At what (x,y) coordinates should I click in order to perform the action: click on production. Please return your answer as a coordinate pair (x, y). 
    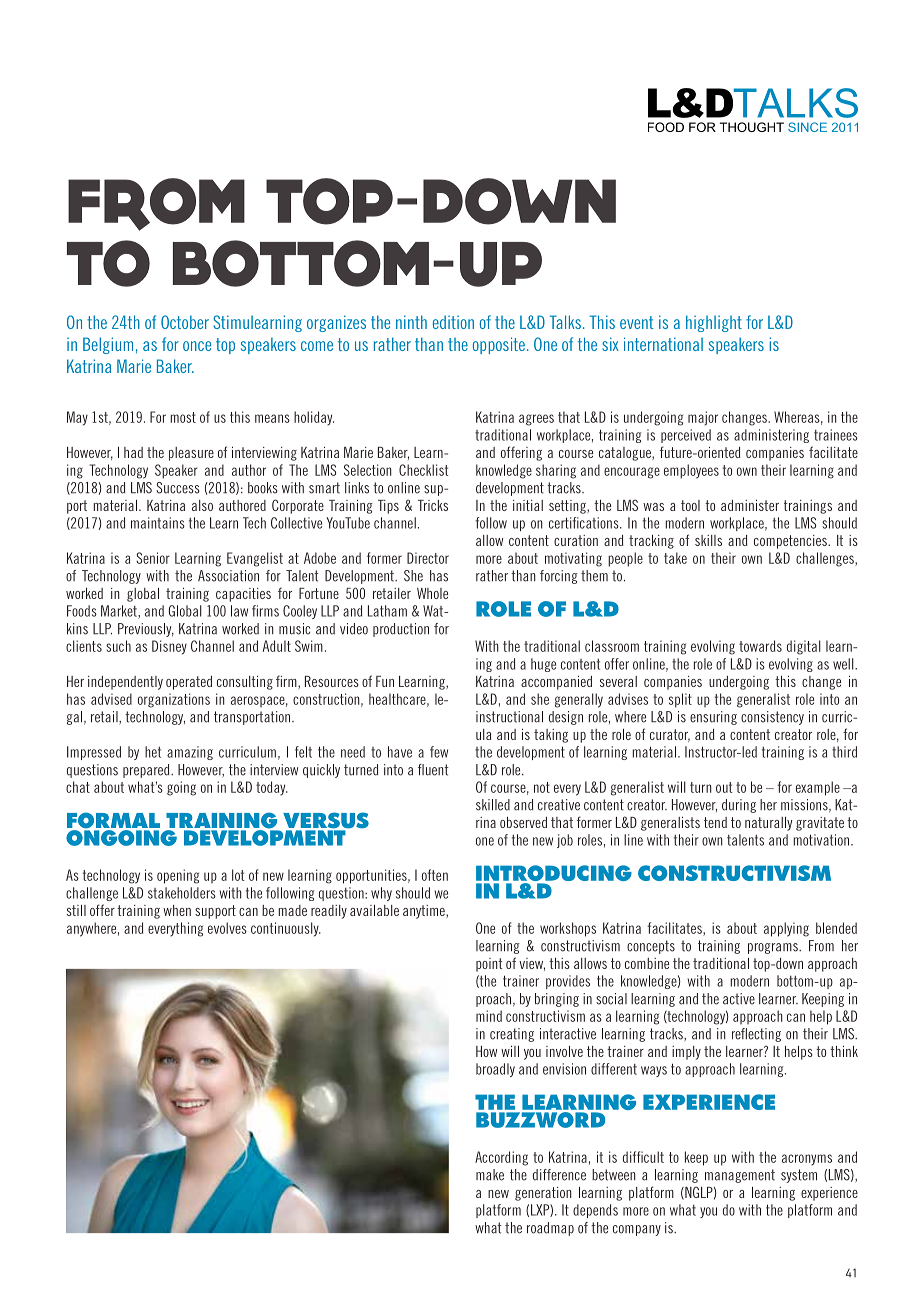
    Looking at the image, I should click on (401, 630).
